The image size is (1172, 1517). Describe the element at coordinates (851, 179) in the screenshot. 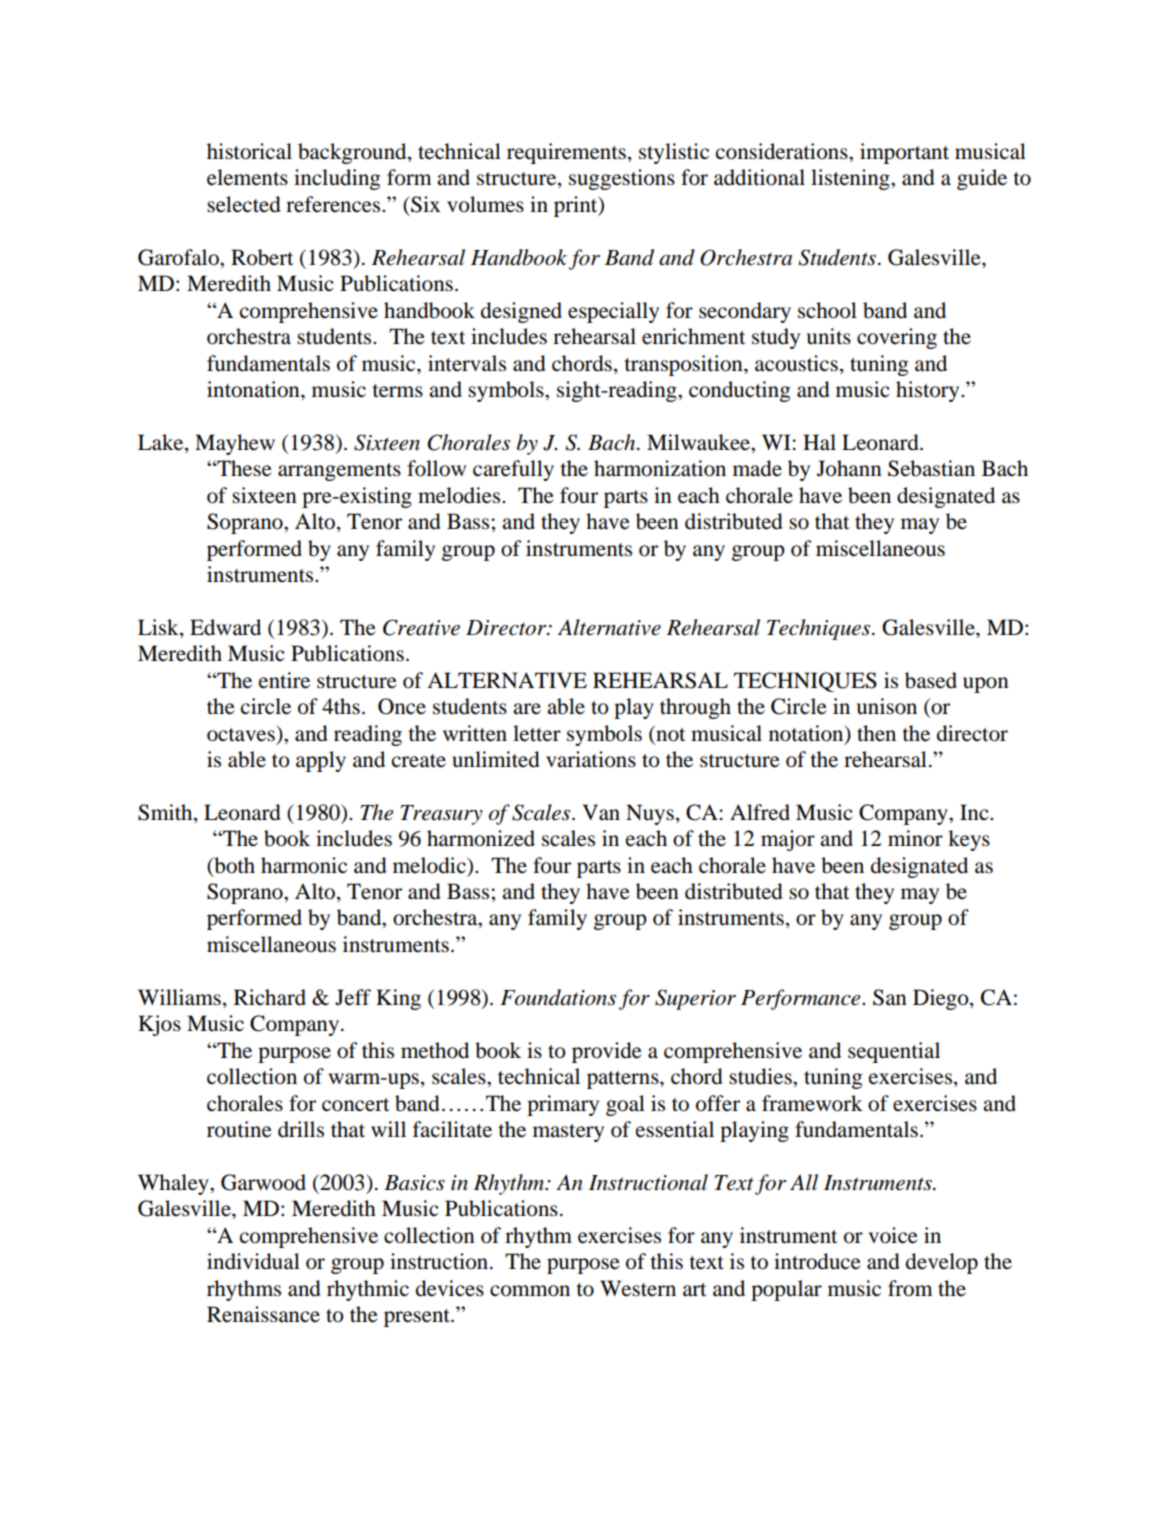

I see `listening` at that location.
